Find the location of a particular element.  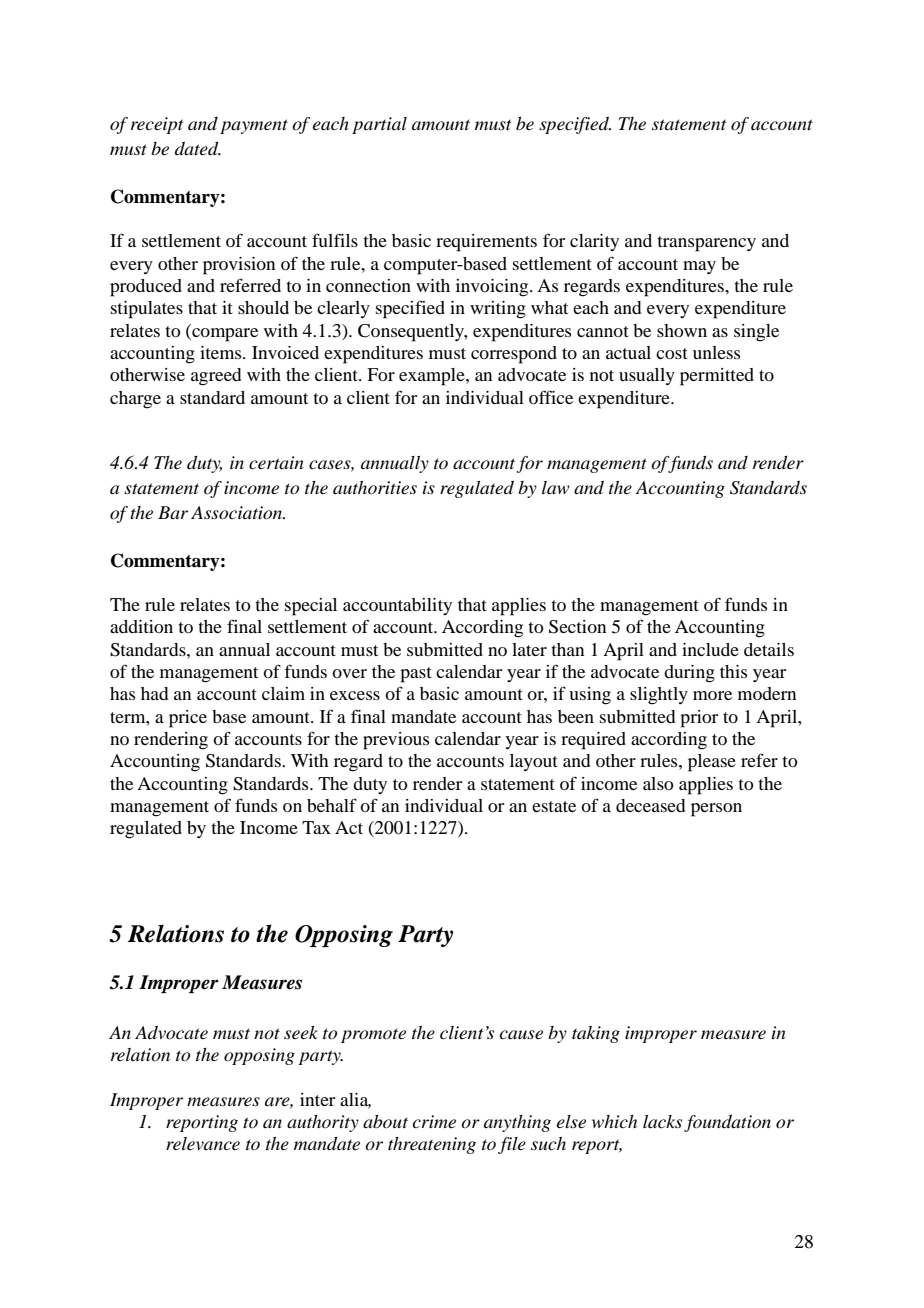

cost is located at coordinates (672, 353).
